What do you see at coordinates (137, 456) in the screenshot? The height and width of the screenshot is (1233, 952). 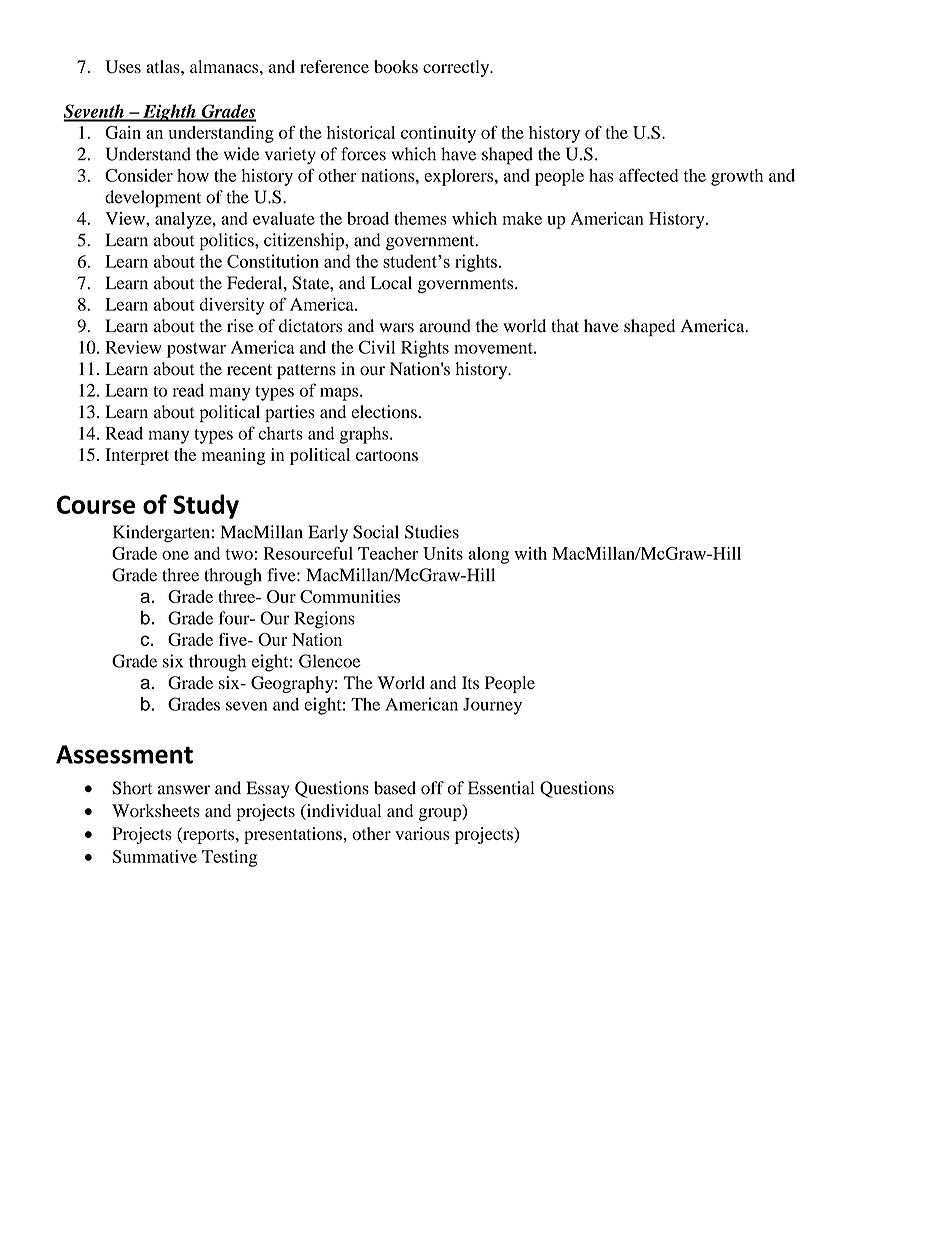 I see `Interpret` at bounding box center [137, 456].
